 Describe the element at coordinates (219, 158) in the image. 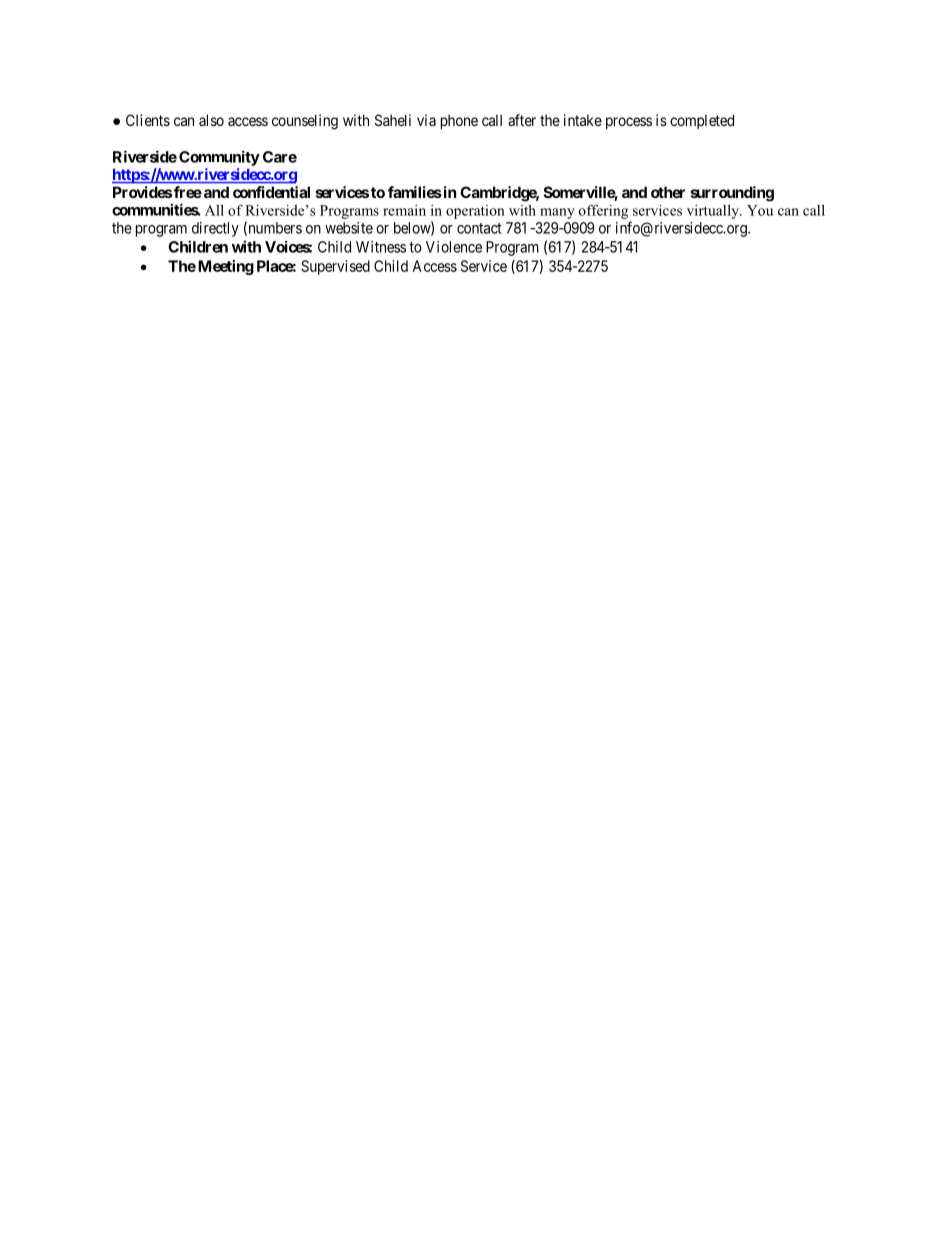

I see `Community` at that location.
